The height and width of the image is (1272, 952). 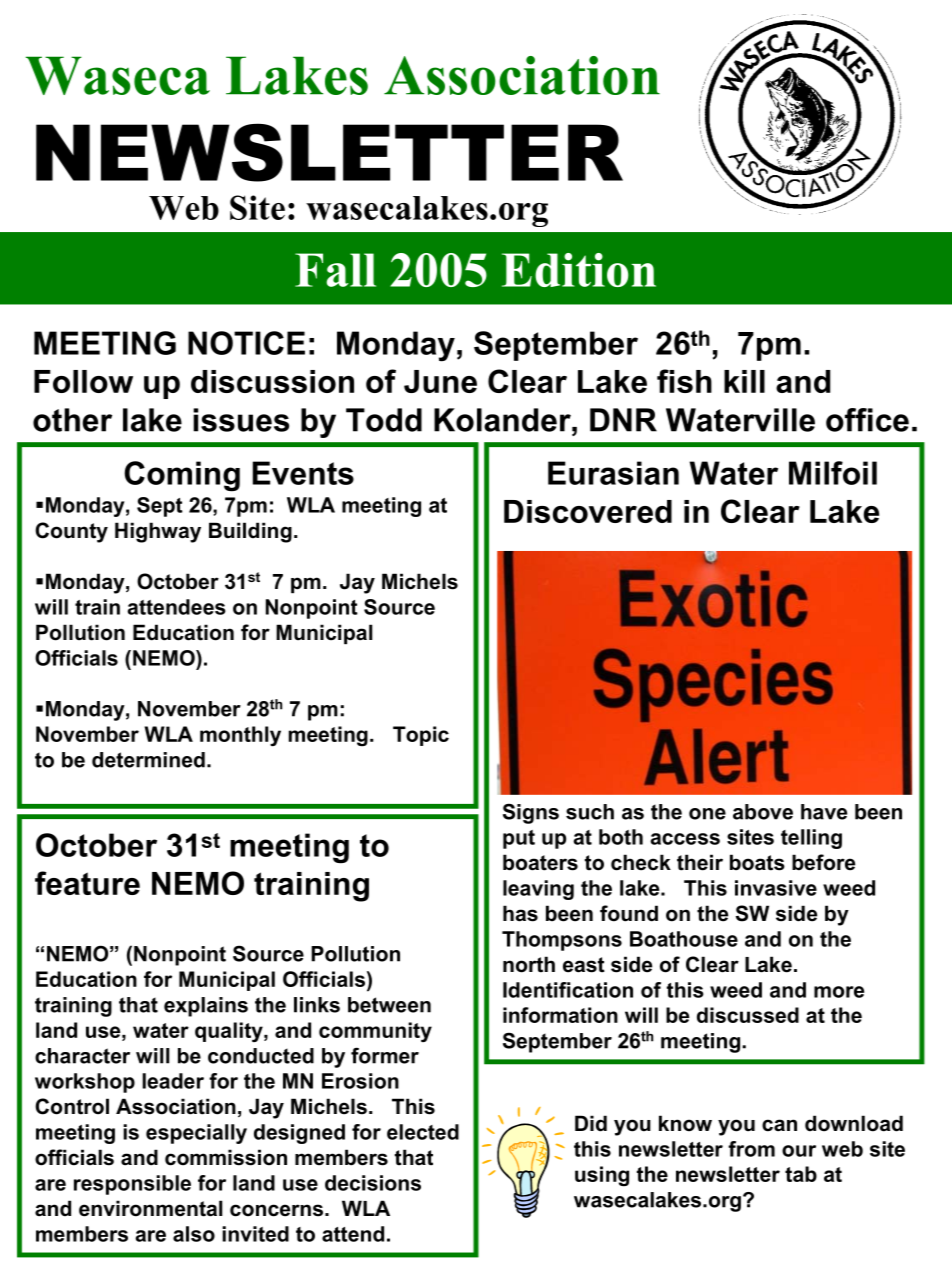 I want to click on decisions, so click(x=373, y=1183).
